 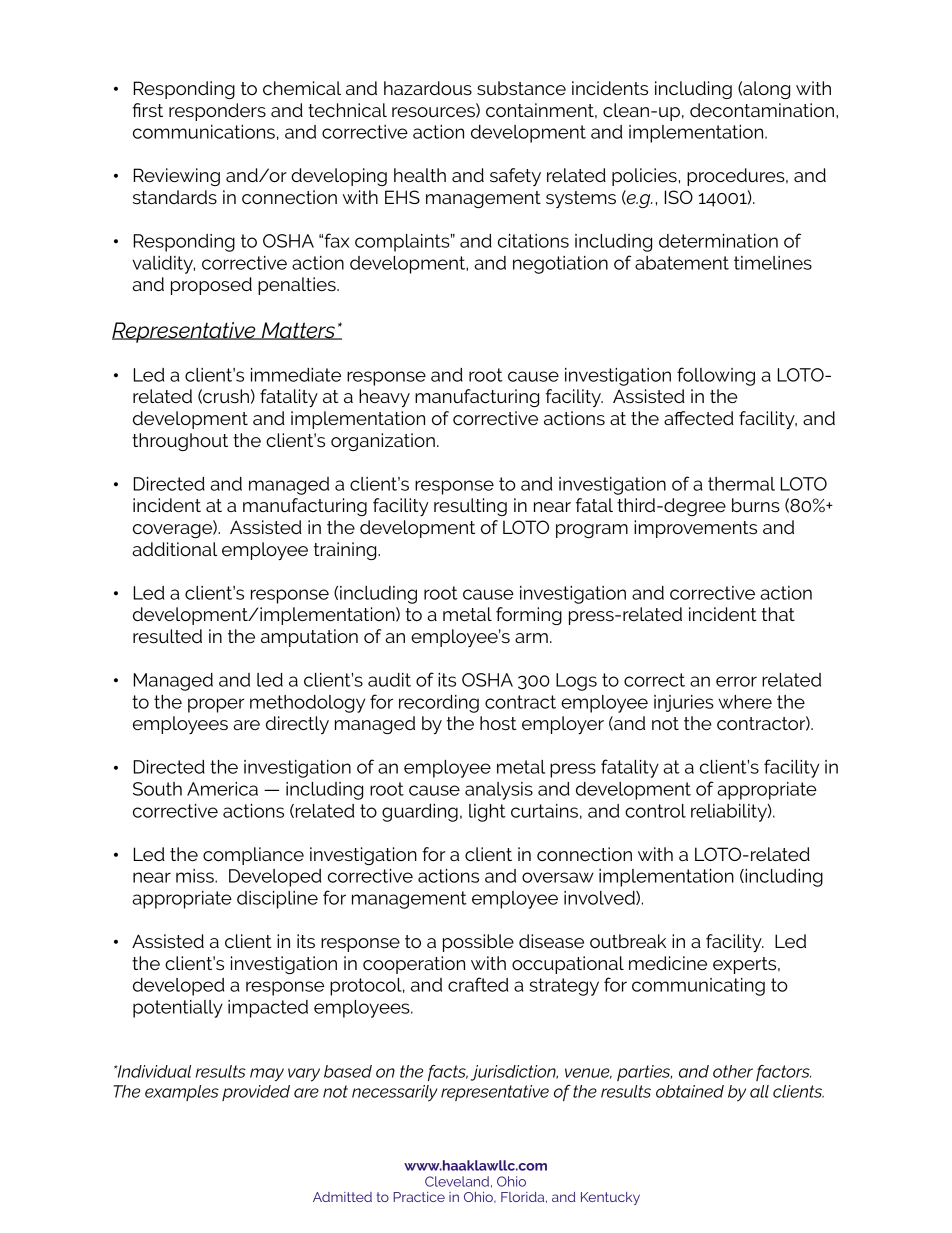 What do you see at coordinates (428, 88) in the screenshot?
I see `hazardous` at bounding box center [428, 88].
